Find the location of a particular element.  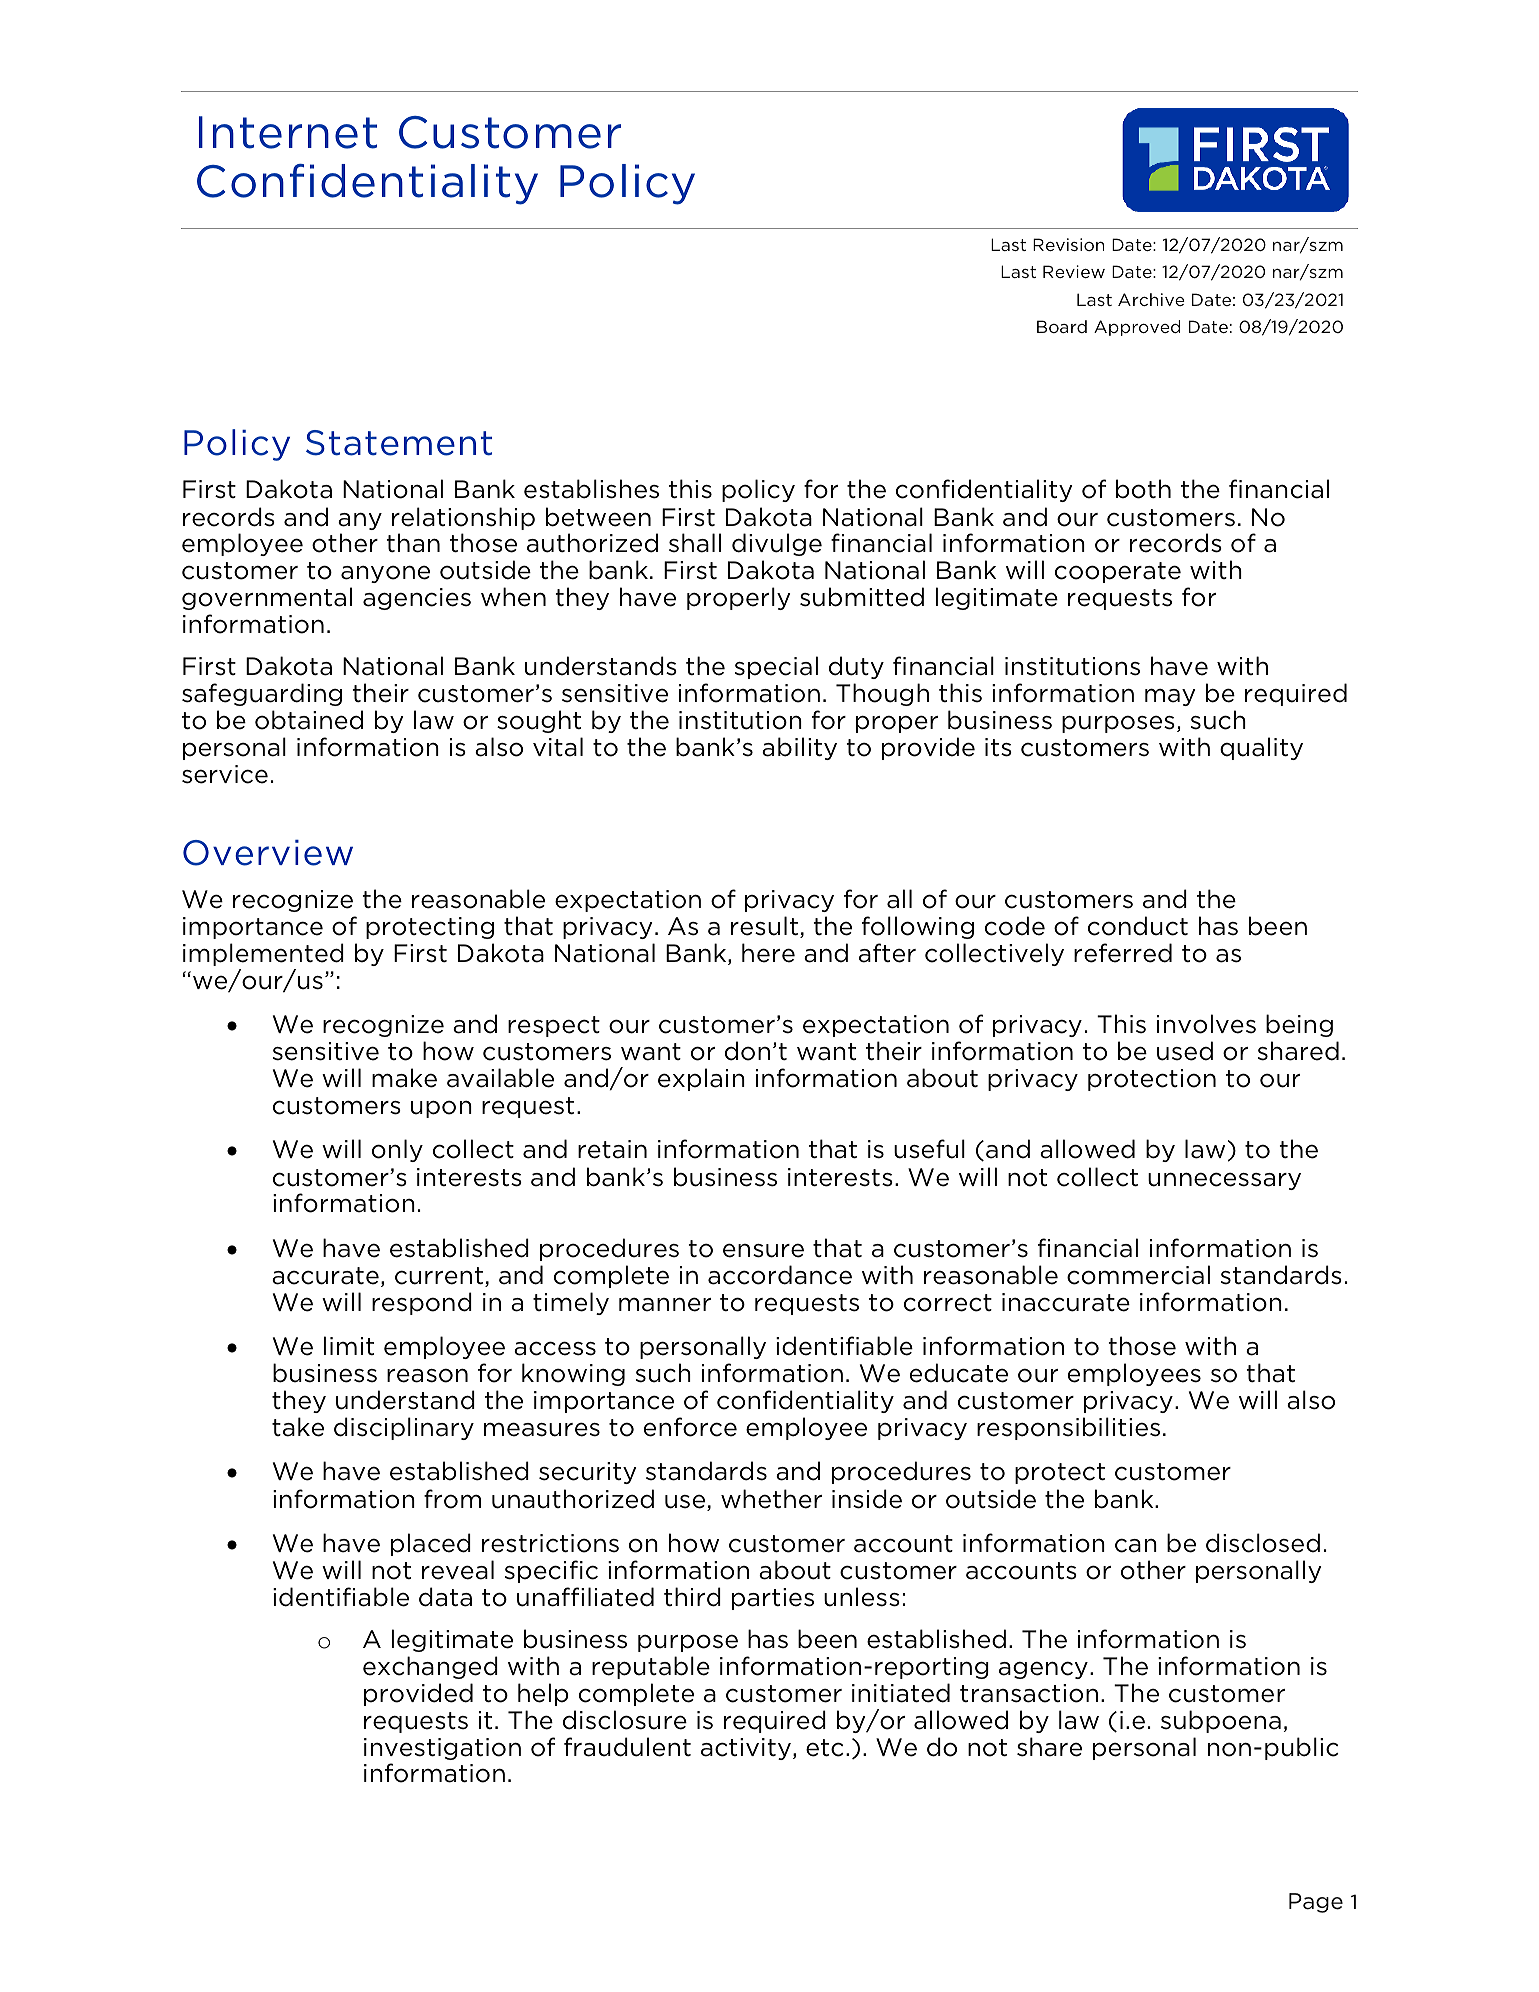

responsibilities is located at coordinates (1068, 1428).
